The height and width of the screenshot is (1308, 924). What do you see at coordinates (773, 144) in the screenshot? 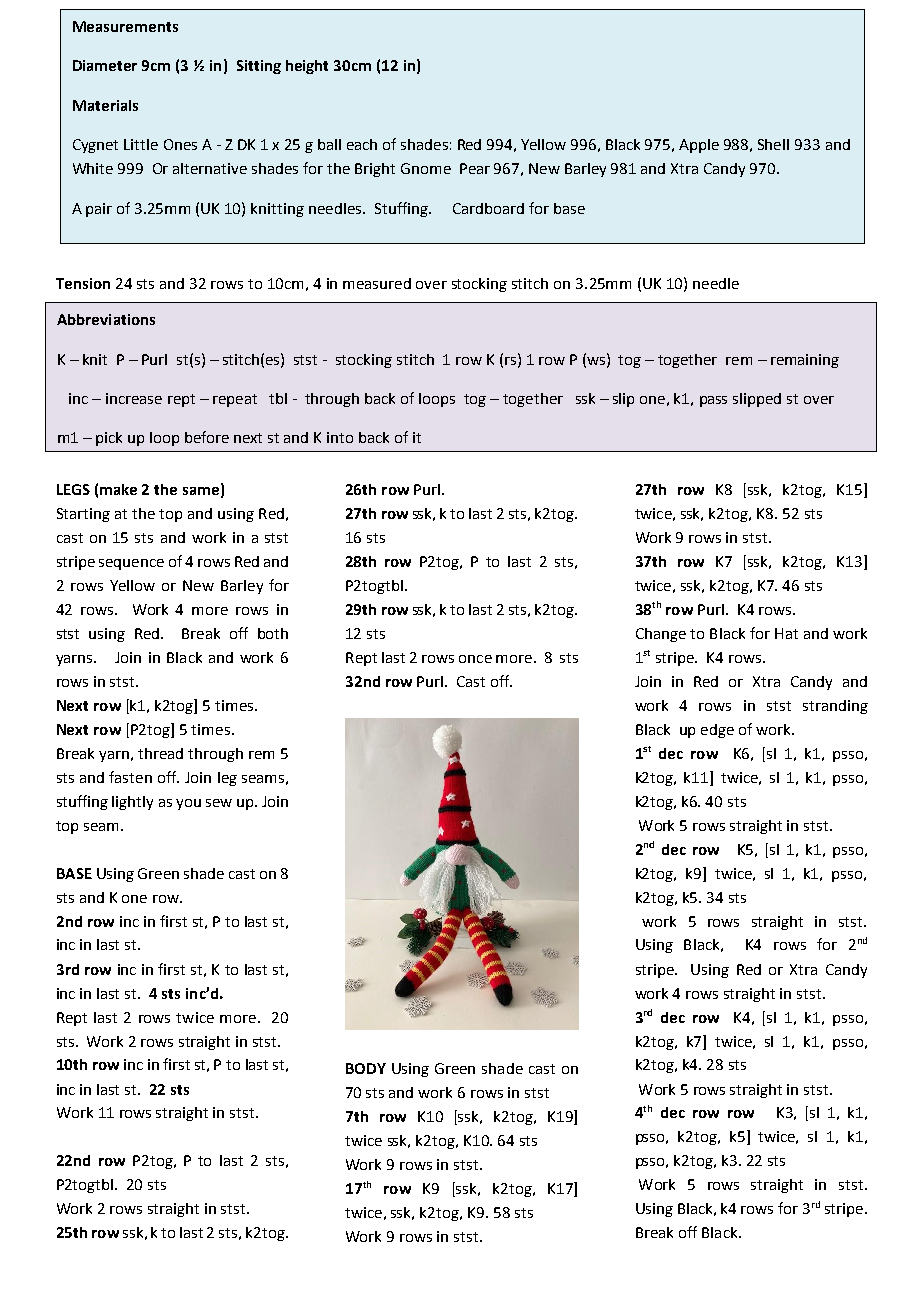
I see `Shell` at bounding box center [773, 144].
